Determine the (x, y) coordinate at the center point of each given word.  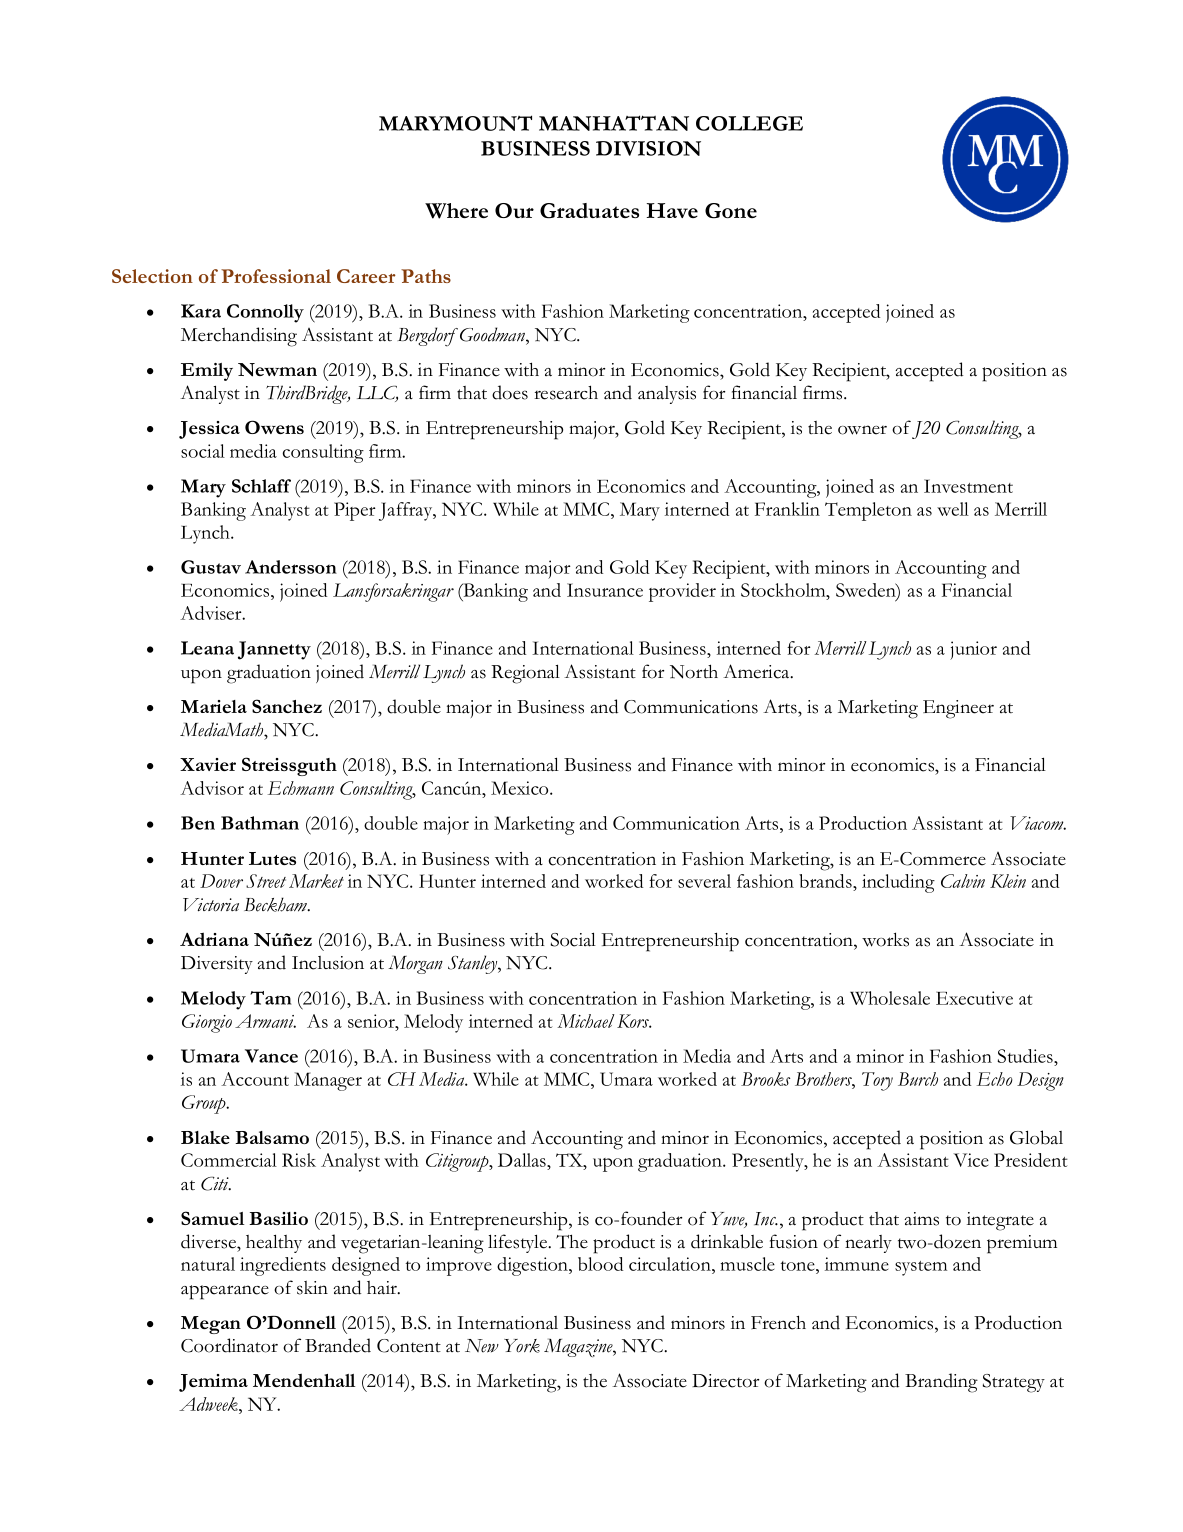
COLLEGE (749, 123)
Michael (586, 1021)
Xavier (208, 764)
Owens (274, 427)
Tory (877, 1081)
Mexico (521, 788)
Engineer (958, 709)
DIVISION (648, 148)
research (566, 392)
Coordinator (229, 1345)
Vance (271, 1056)
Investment (968, 486)
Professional (276, 276)
